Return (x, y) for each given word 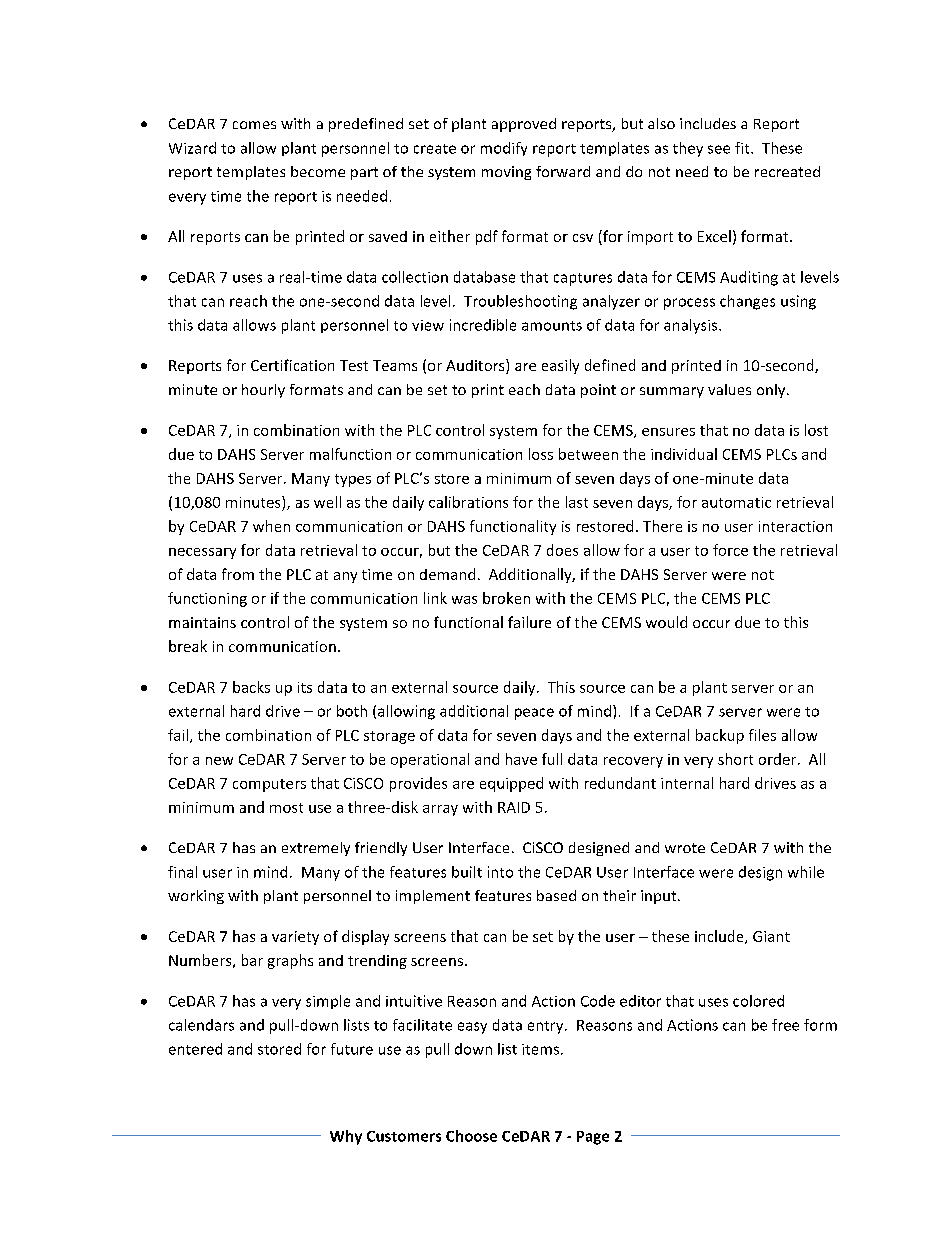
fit (743, 148)
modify (504, 149)
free (785, 1025)
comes (254, 125)
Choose (471, 1136)
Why (346, 1137)
